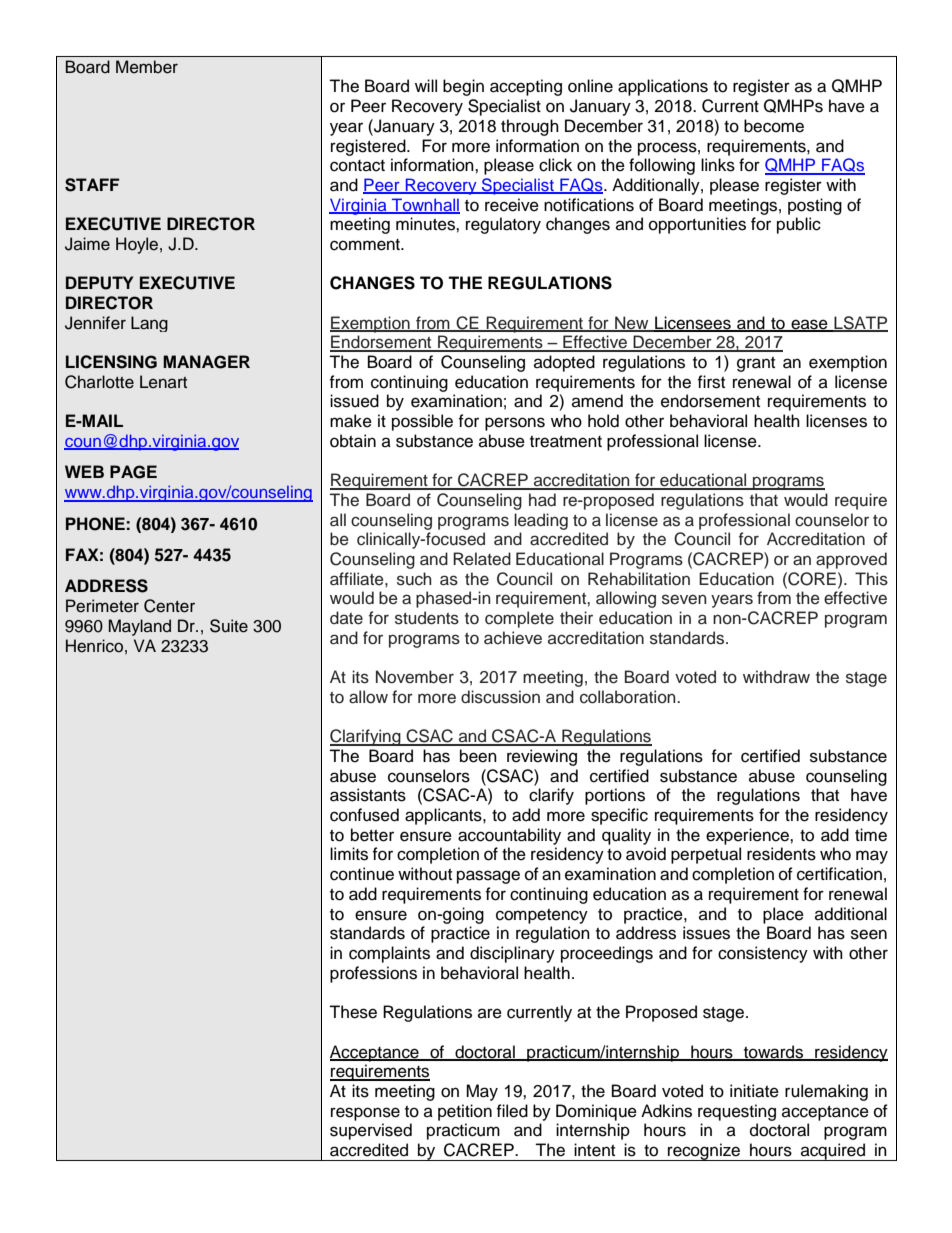 Image resolution: width=952 pixels, height=1233 pixels. What do you see at coordinates (478, 756) in the page?
I see `been` at bounding box center [478, 756].
